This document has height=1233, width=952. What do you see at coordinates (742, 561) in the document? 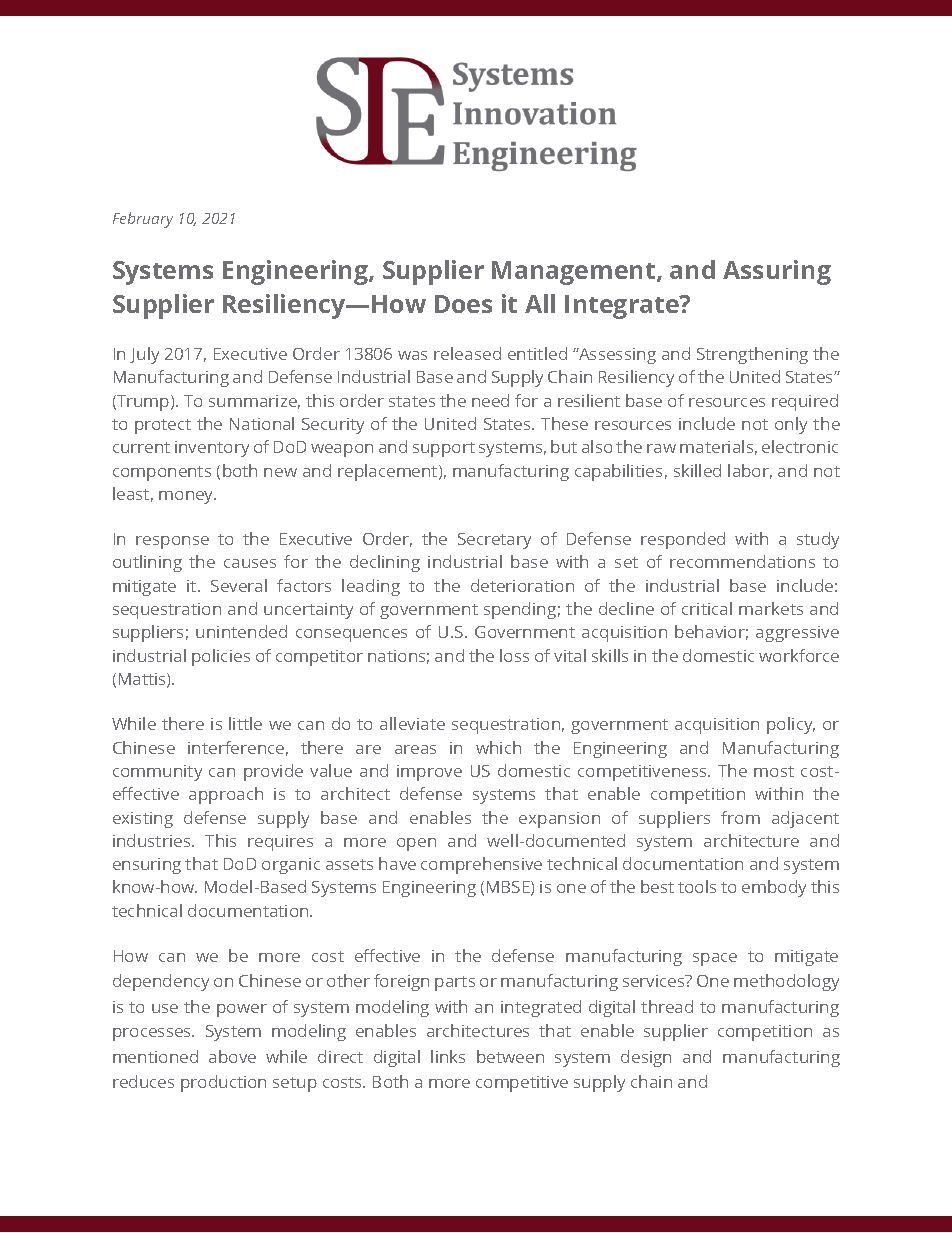
I see `recommendations` at bounding box center [742, 561].
